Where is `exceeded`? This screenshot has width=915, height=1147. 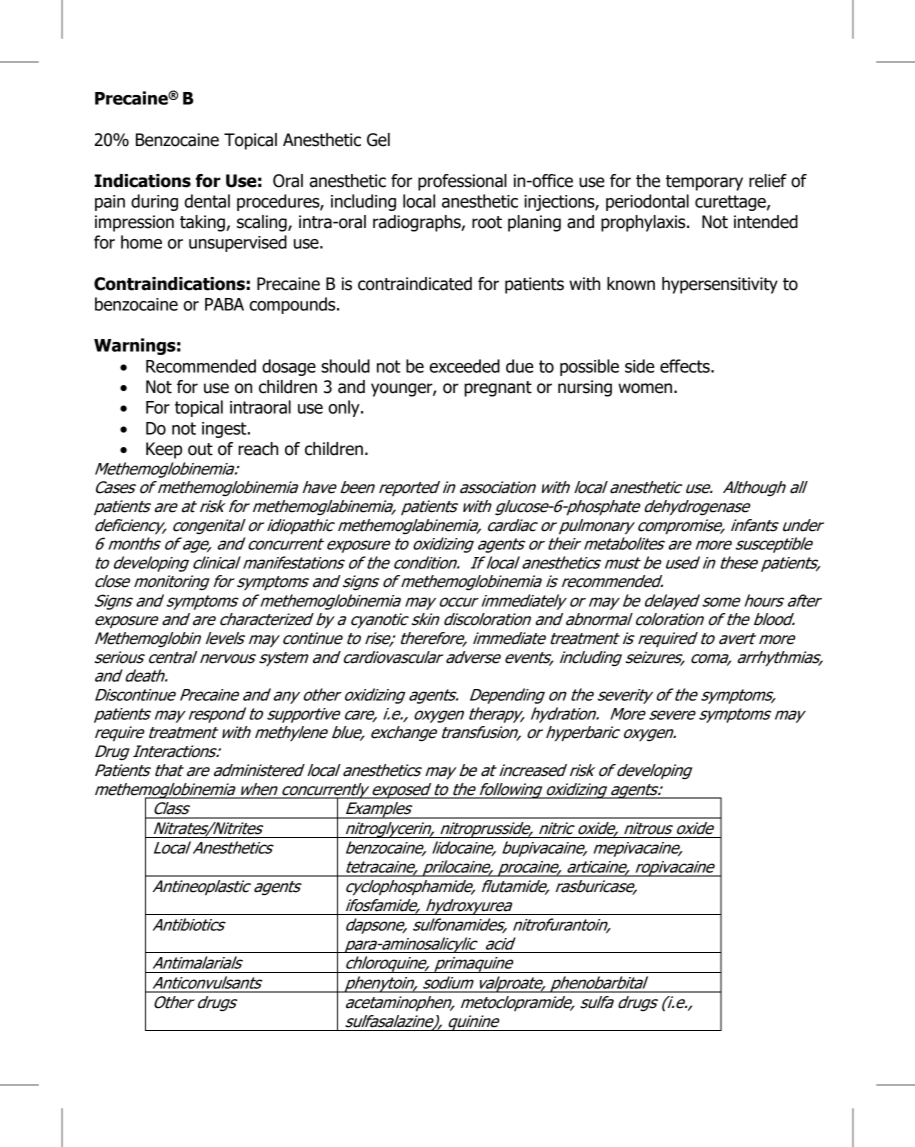
exceeded is located at coordinates (465, 366).
